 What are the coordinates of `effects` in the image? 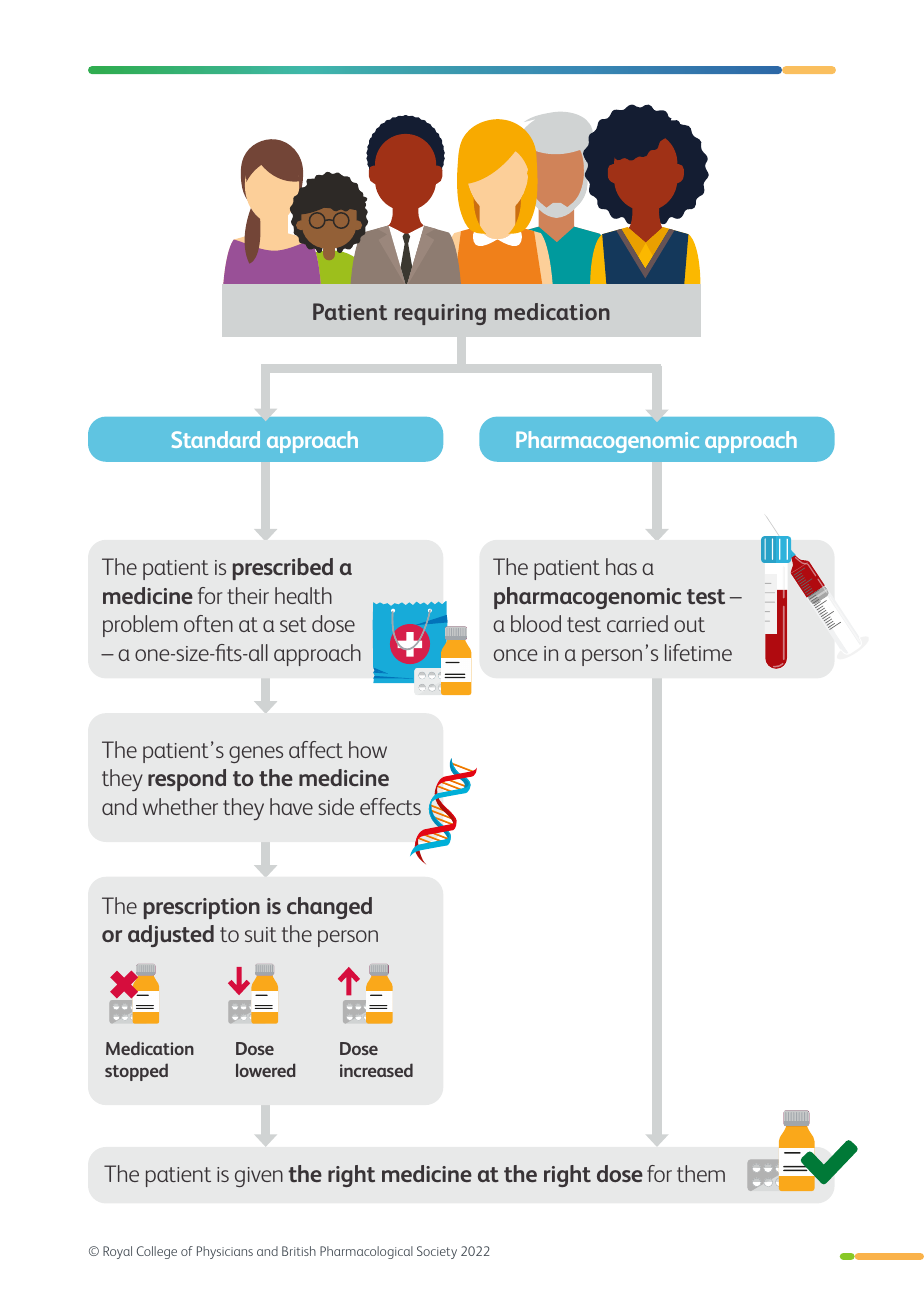 It's located at (390, 806).
